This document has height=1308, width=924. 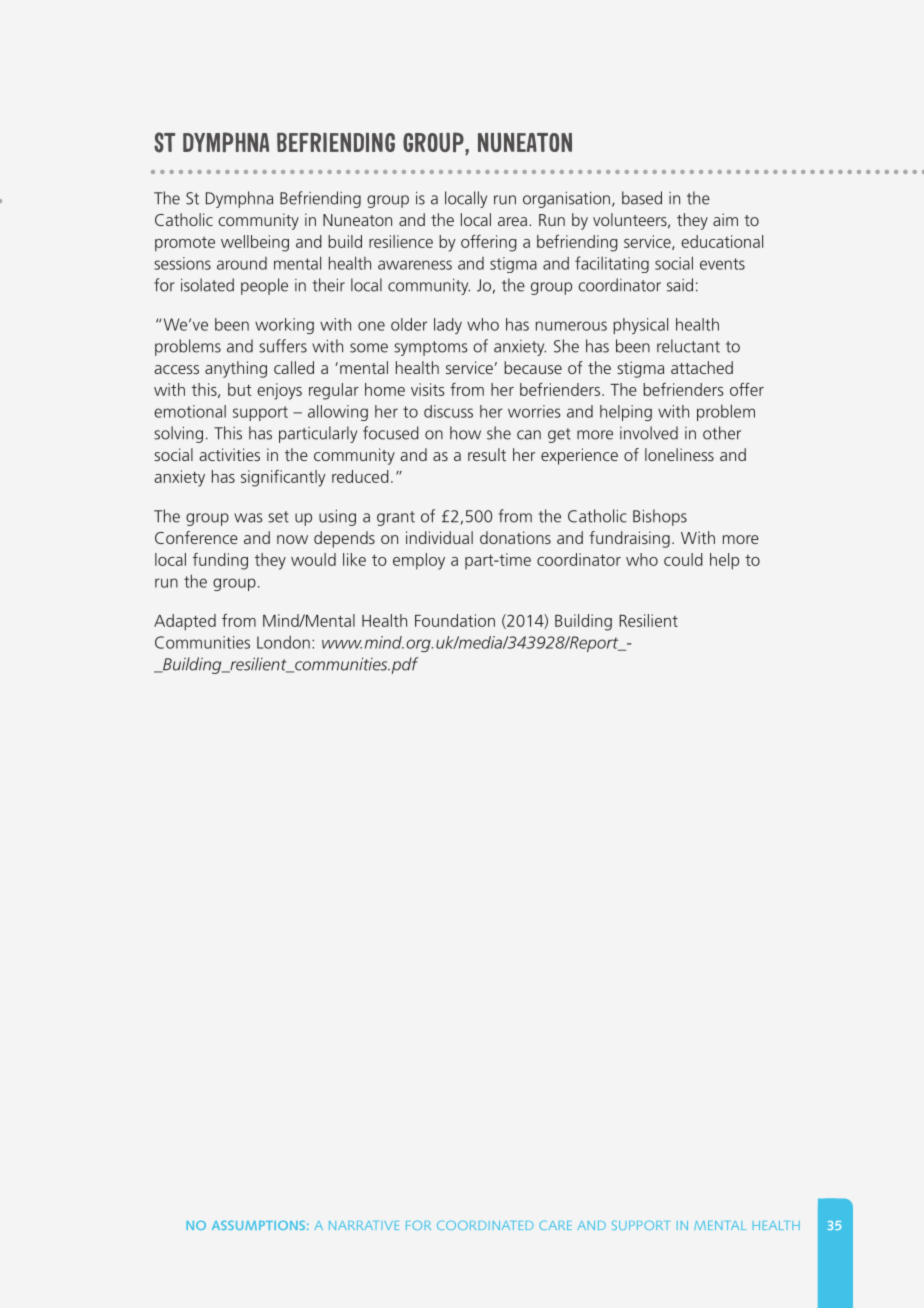 What do you see at coordinates (683, 559) in the document?
I see `could` at bounding box center [683, 559].
